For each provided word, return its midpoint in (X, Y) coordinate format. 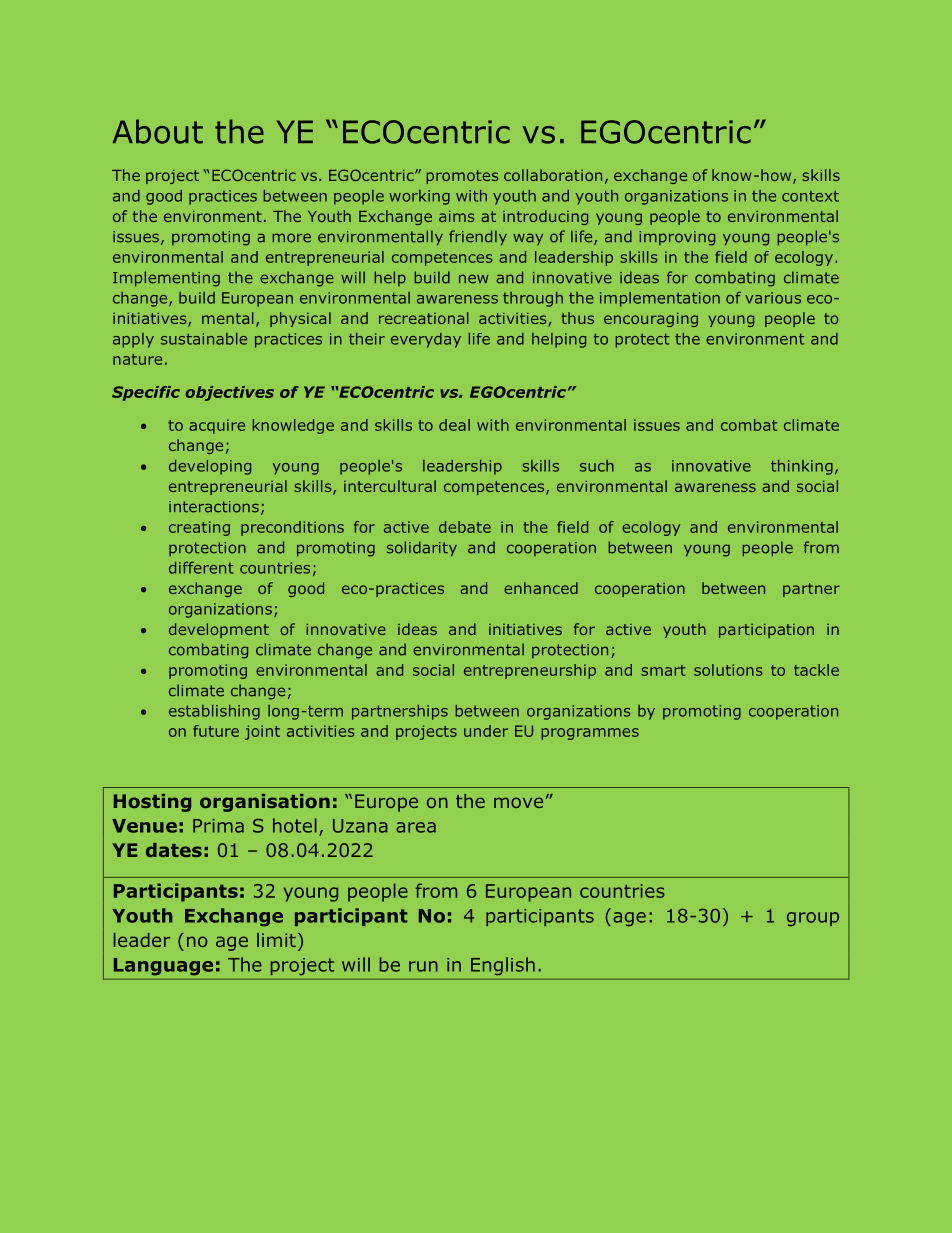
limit (276, 940)
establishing (214, 712)
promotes (462, 177)
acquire (217, 426)
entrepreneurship (530, 671)
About (158, 131)
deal (454, 425)
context (810, 196)
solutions (728, 670)
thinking (802, 467)
